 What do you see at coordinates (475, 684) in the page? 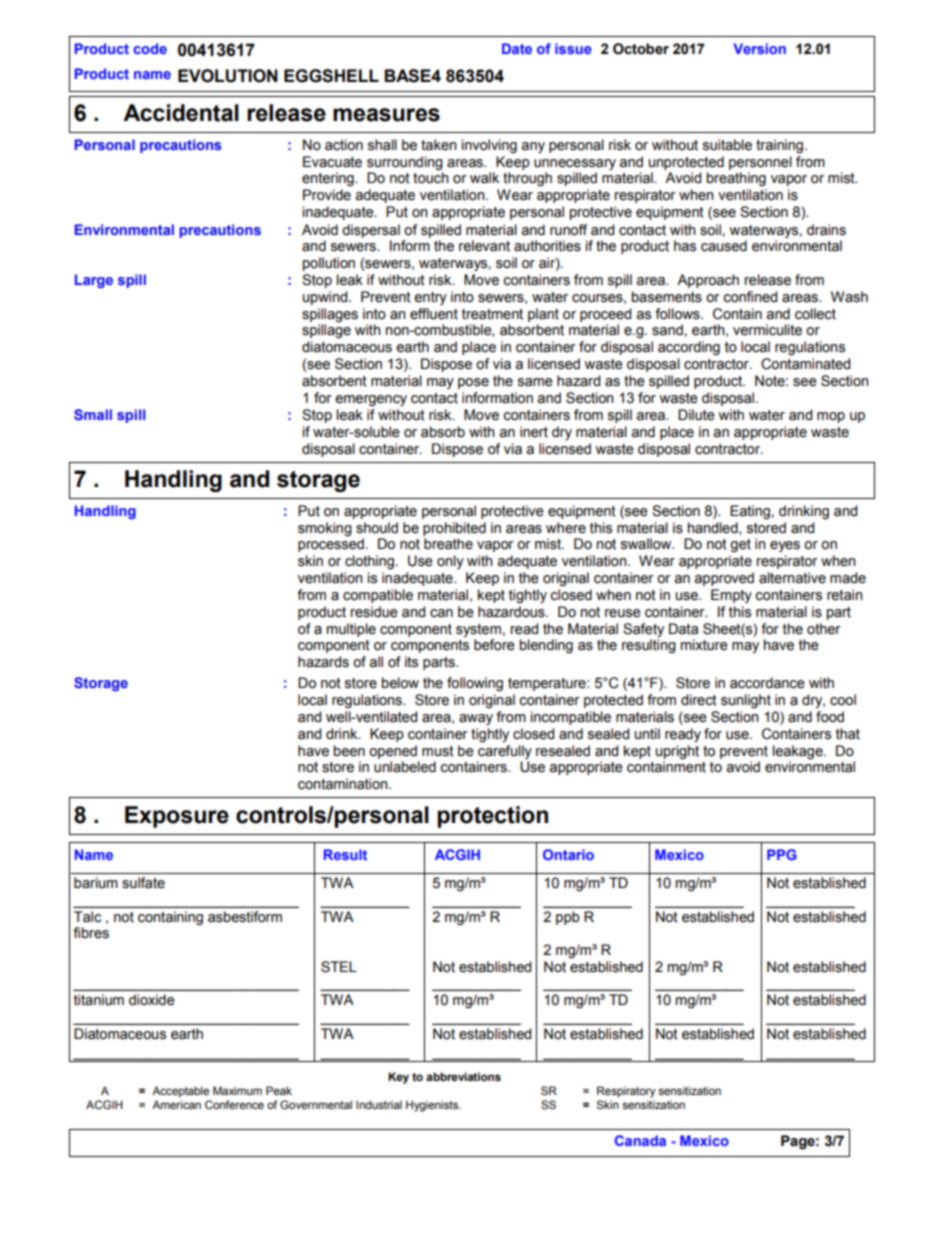
I see `following` at bounding box center [475, 684].
